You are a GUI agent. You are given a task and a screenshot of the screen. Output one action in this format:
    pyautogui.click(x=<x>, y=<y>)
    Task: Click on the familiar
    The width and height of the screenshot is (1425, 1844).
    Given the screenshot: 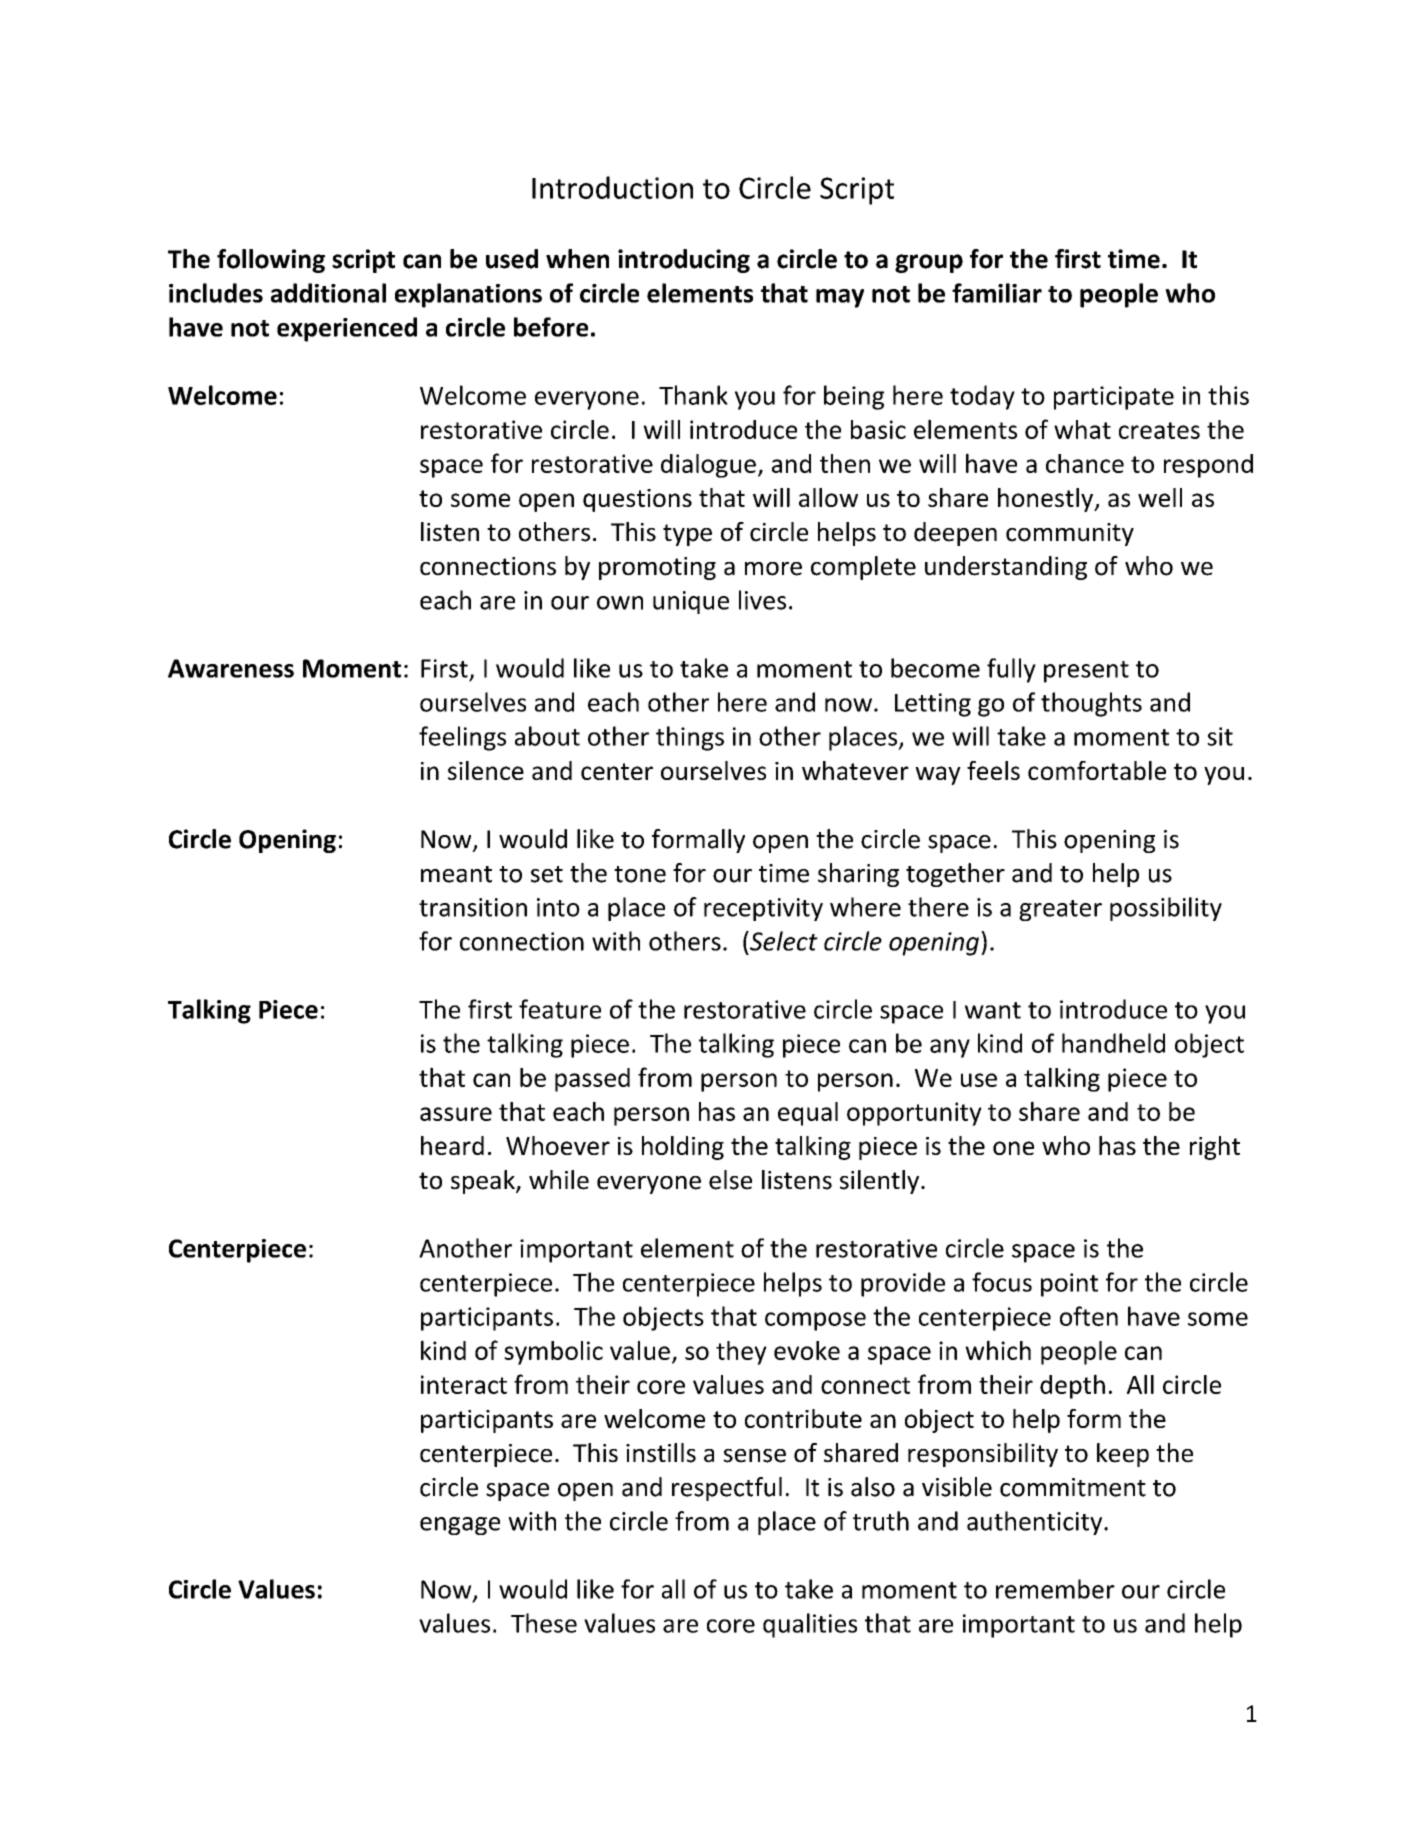 What is the action you would take?
    pyautogui.click(x=997, y=293)
